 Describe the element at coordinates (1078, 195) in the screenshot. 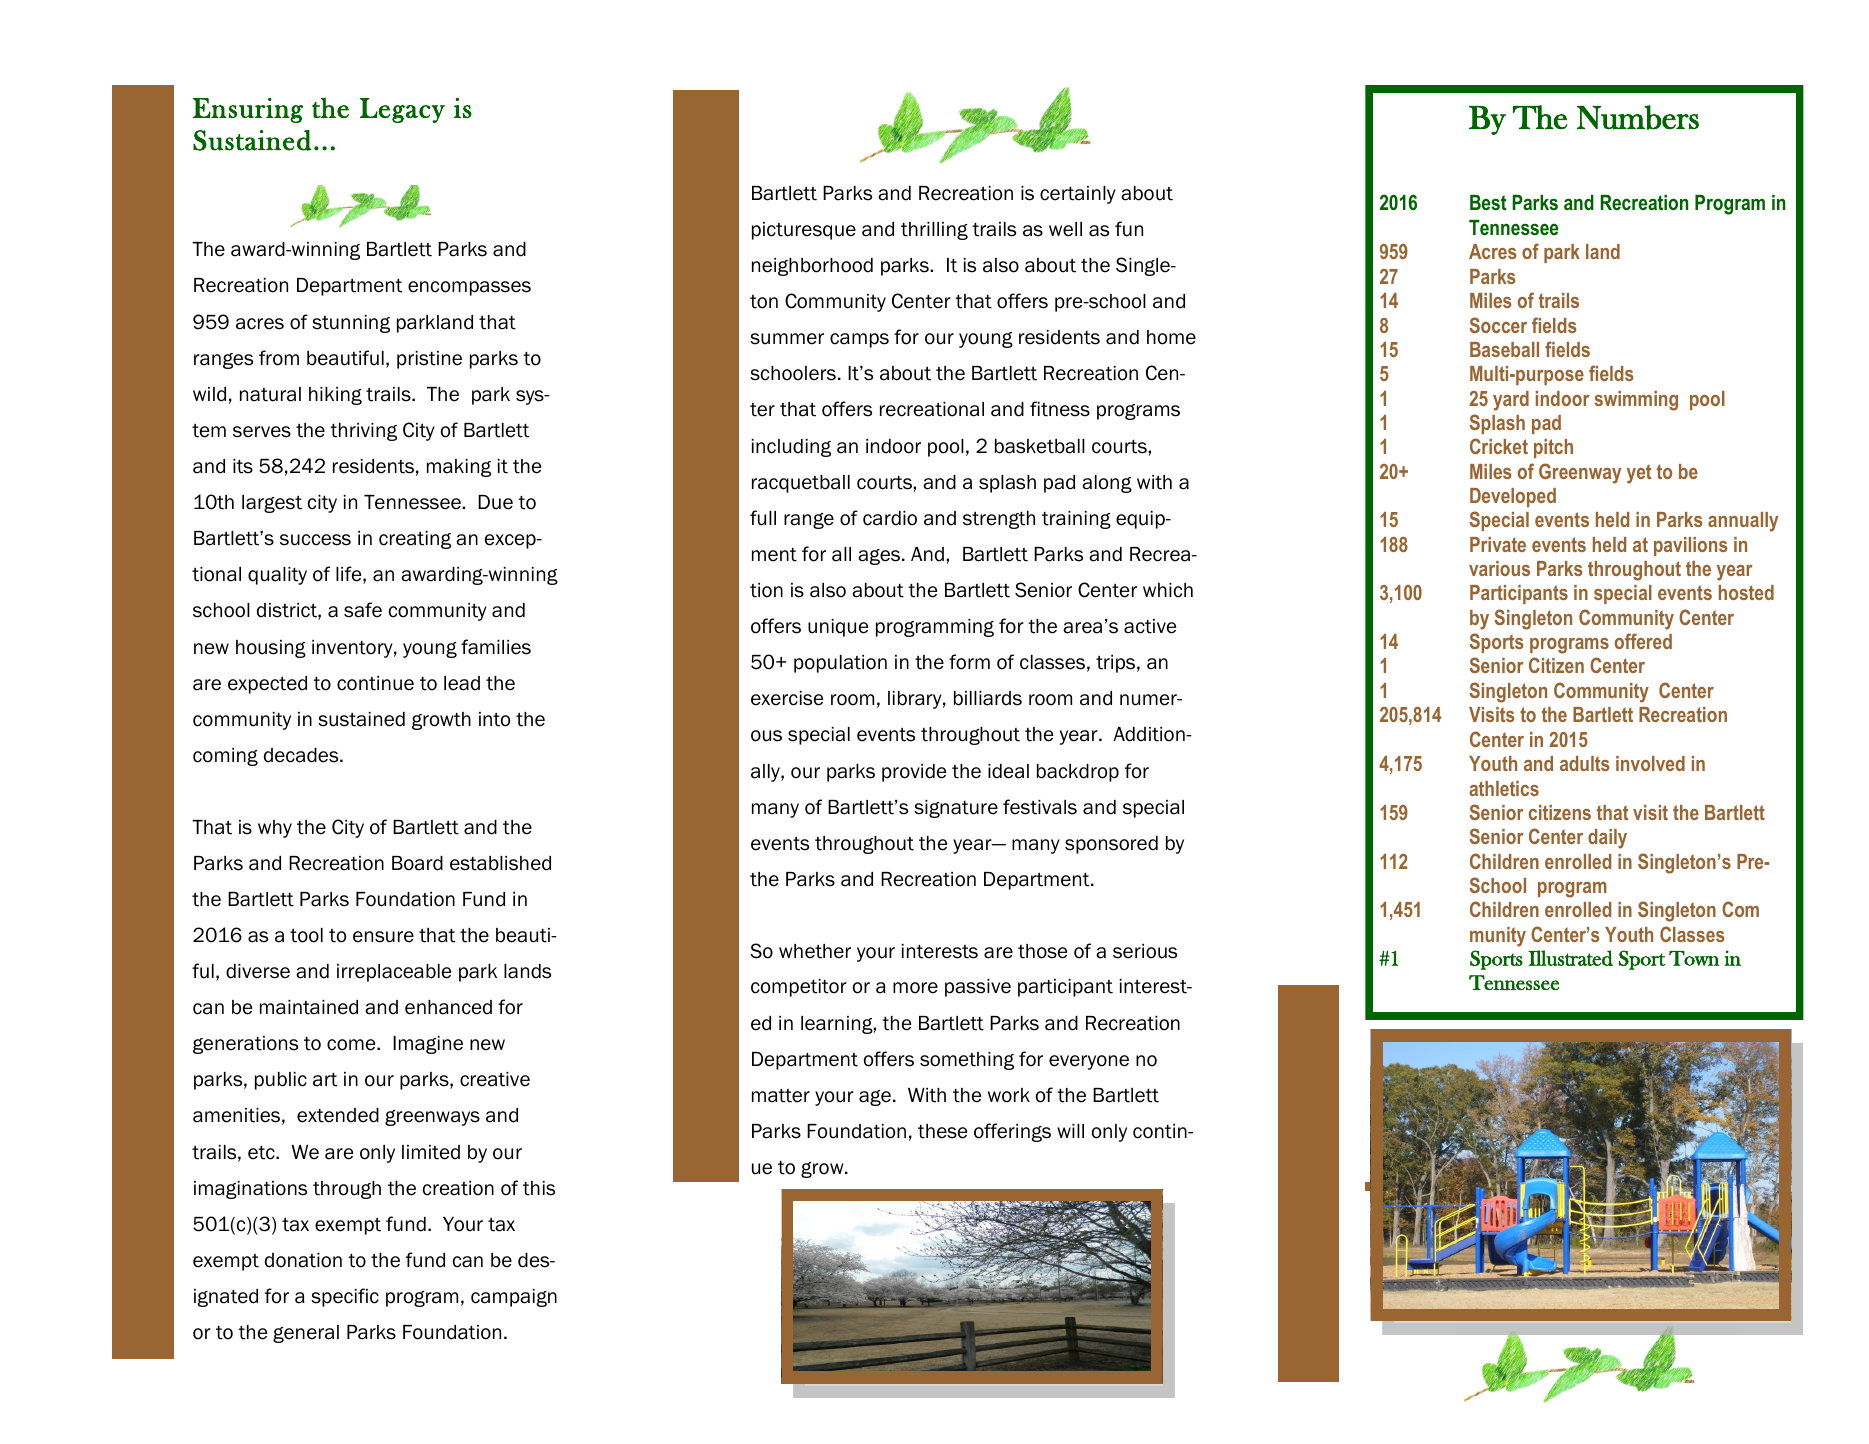

I see `certainly` at that location.
